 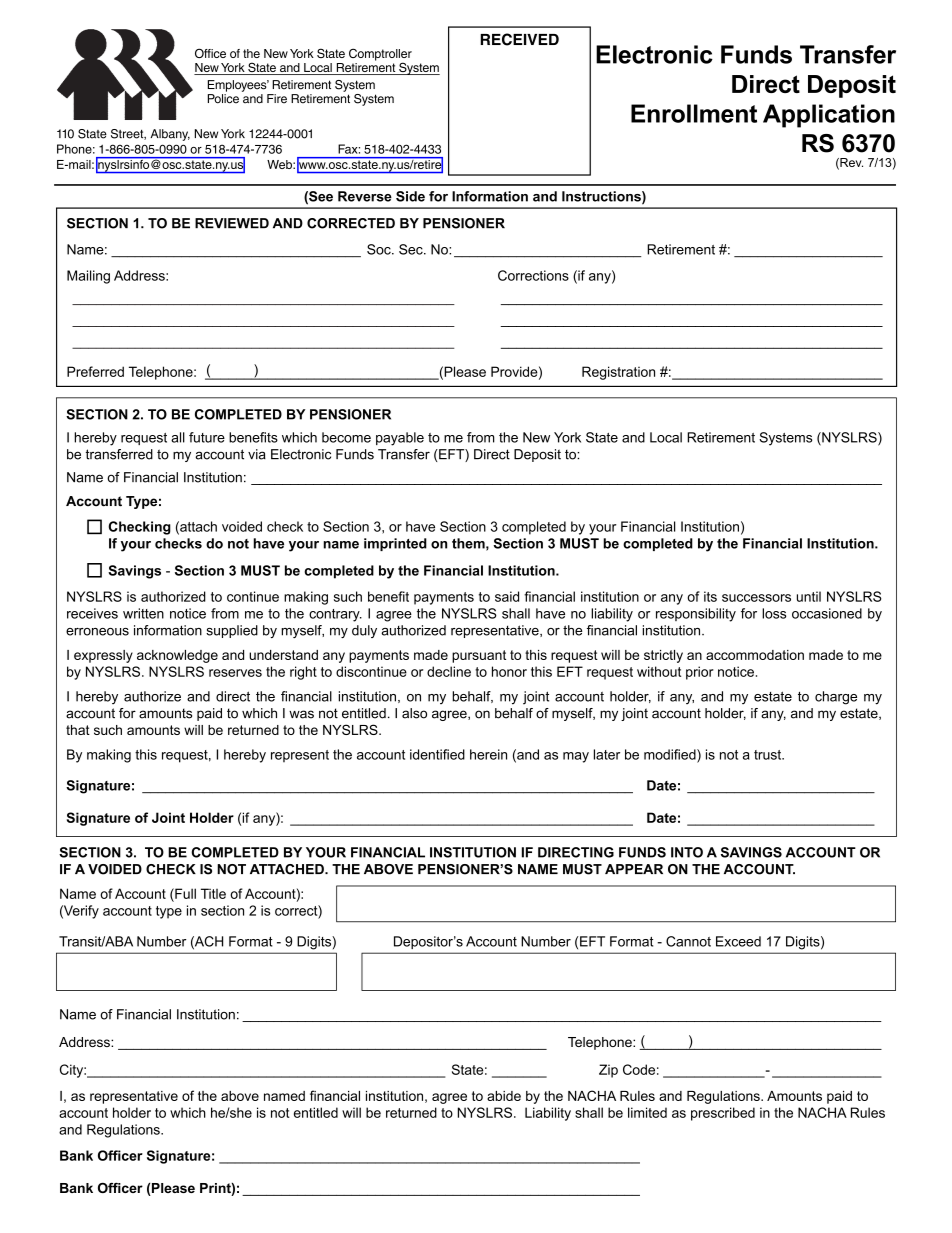 What do you see at coordinates (223, 99) in the screenshot?
I see `Police` at bounding box center [223, 99].
